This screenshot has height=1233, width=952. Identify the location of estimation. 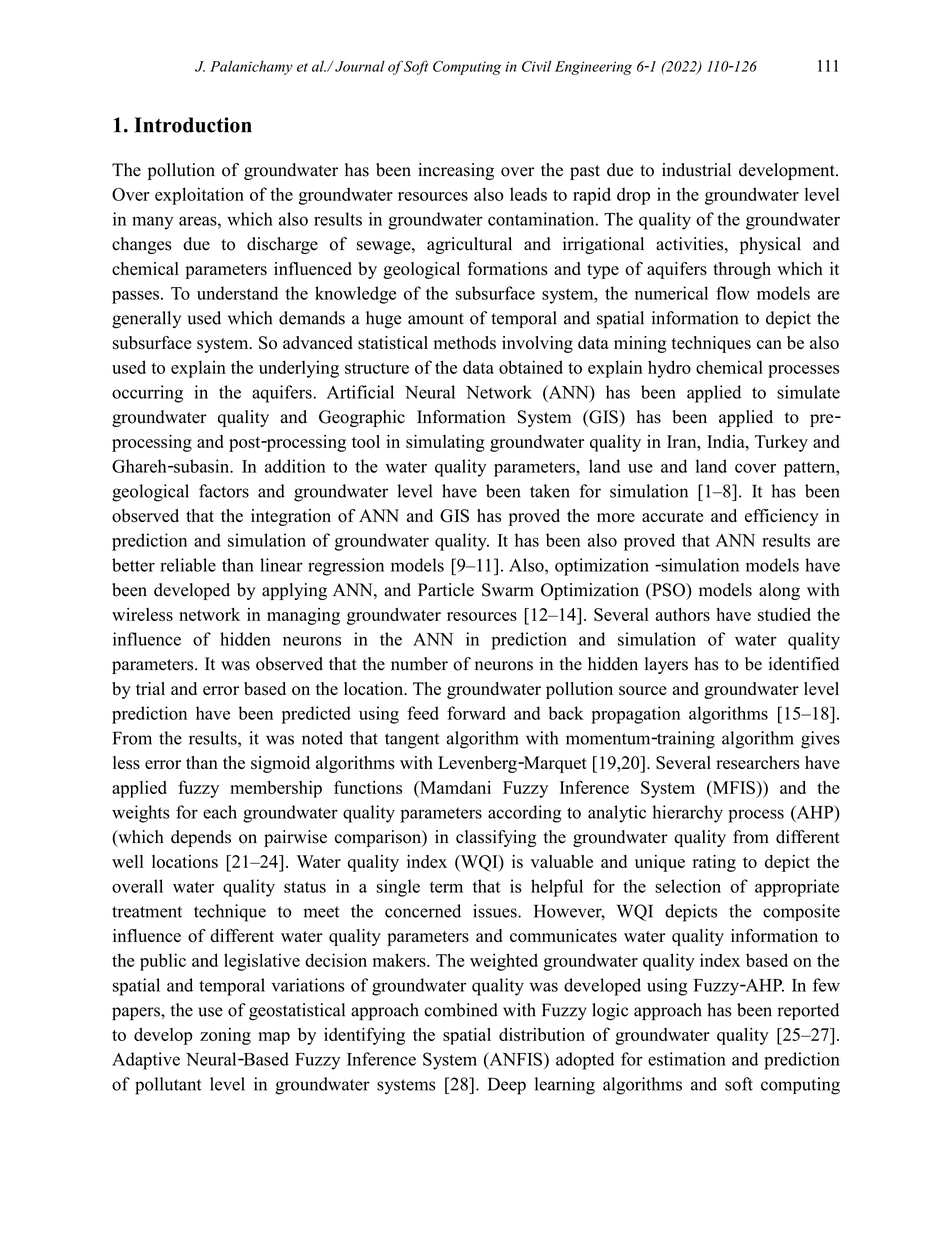
(687, 1059).
